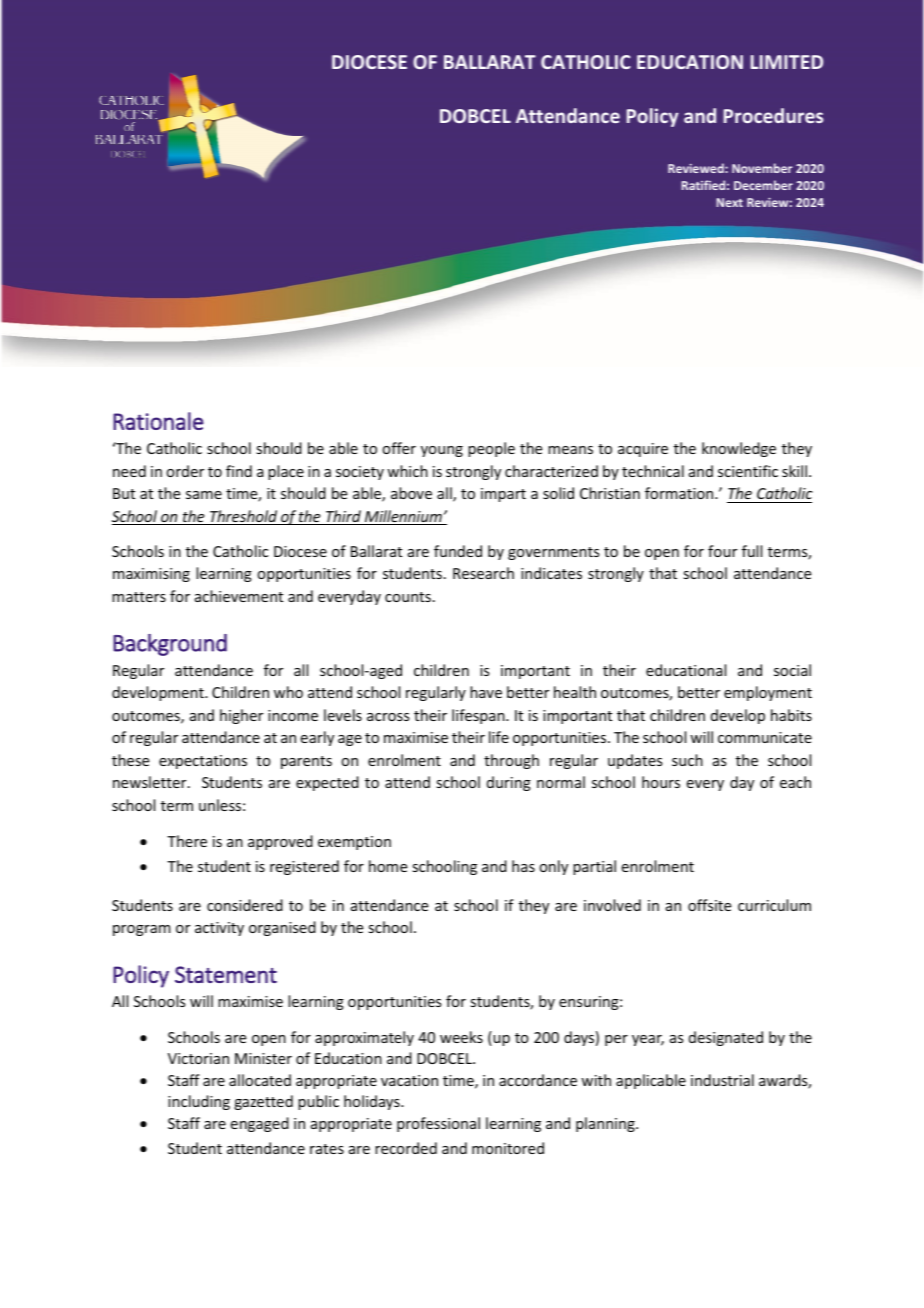 The height and width of the document is (1308, 924). What do you see at coordinates (709, 905) in the document?
I see `offsite` at bounding box center [709, 905].
